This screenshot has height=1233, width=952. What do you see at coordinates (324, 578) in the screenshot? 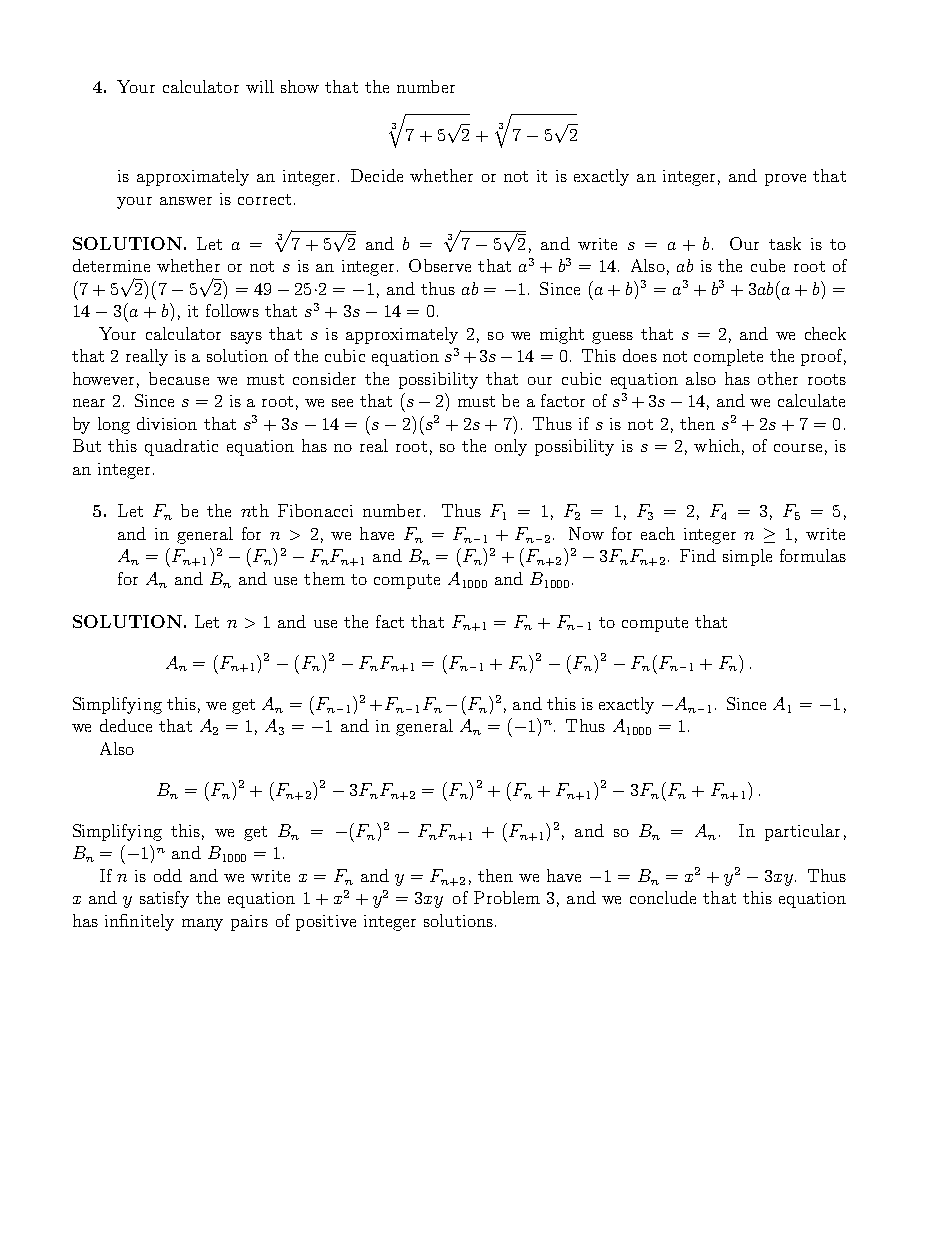
I see `them` at bounding box center [324, 578].
